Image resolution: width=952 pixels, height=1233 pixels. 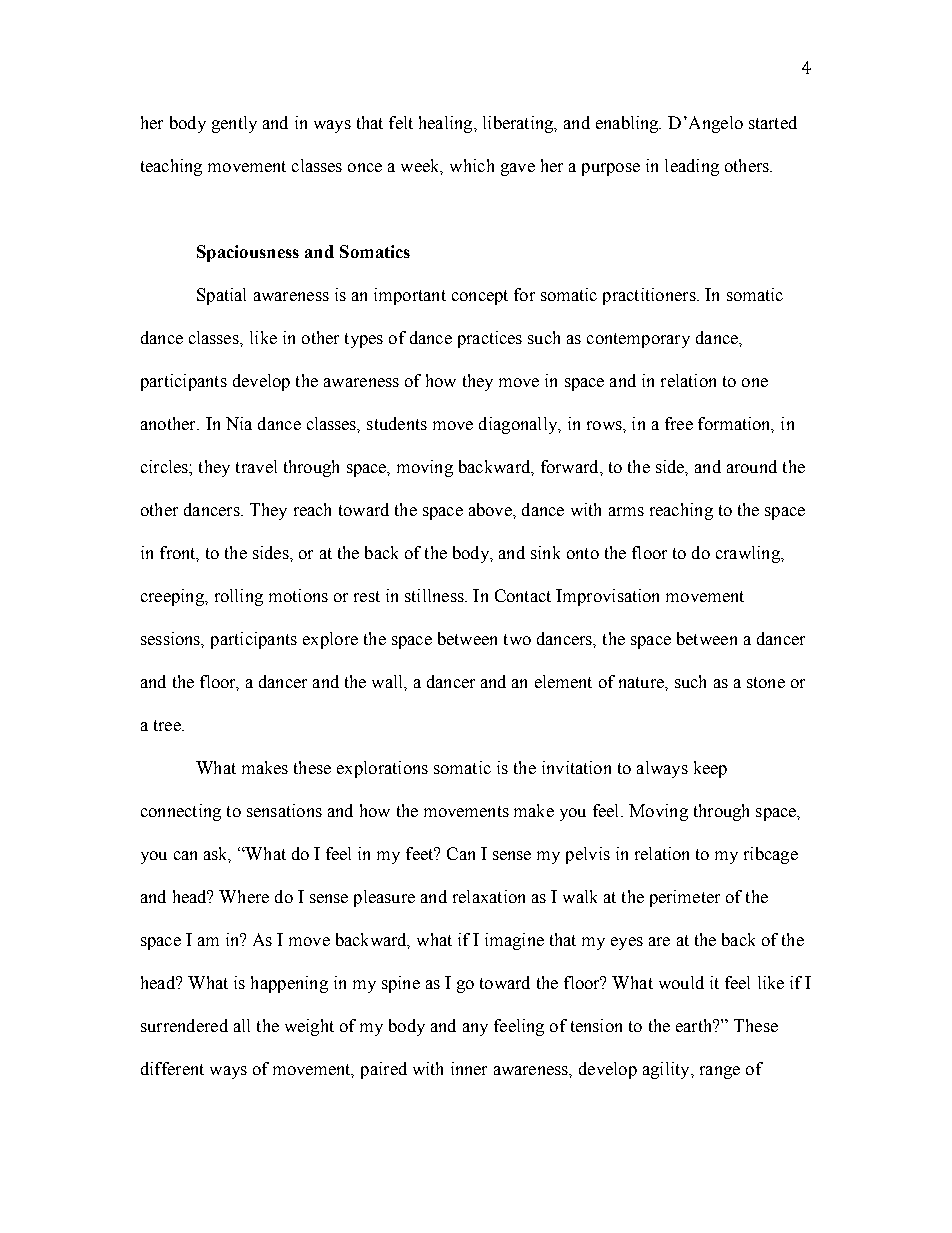 I want to click on stillness, so click(x=435, y=595).
